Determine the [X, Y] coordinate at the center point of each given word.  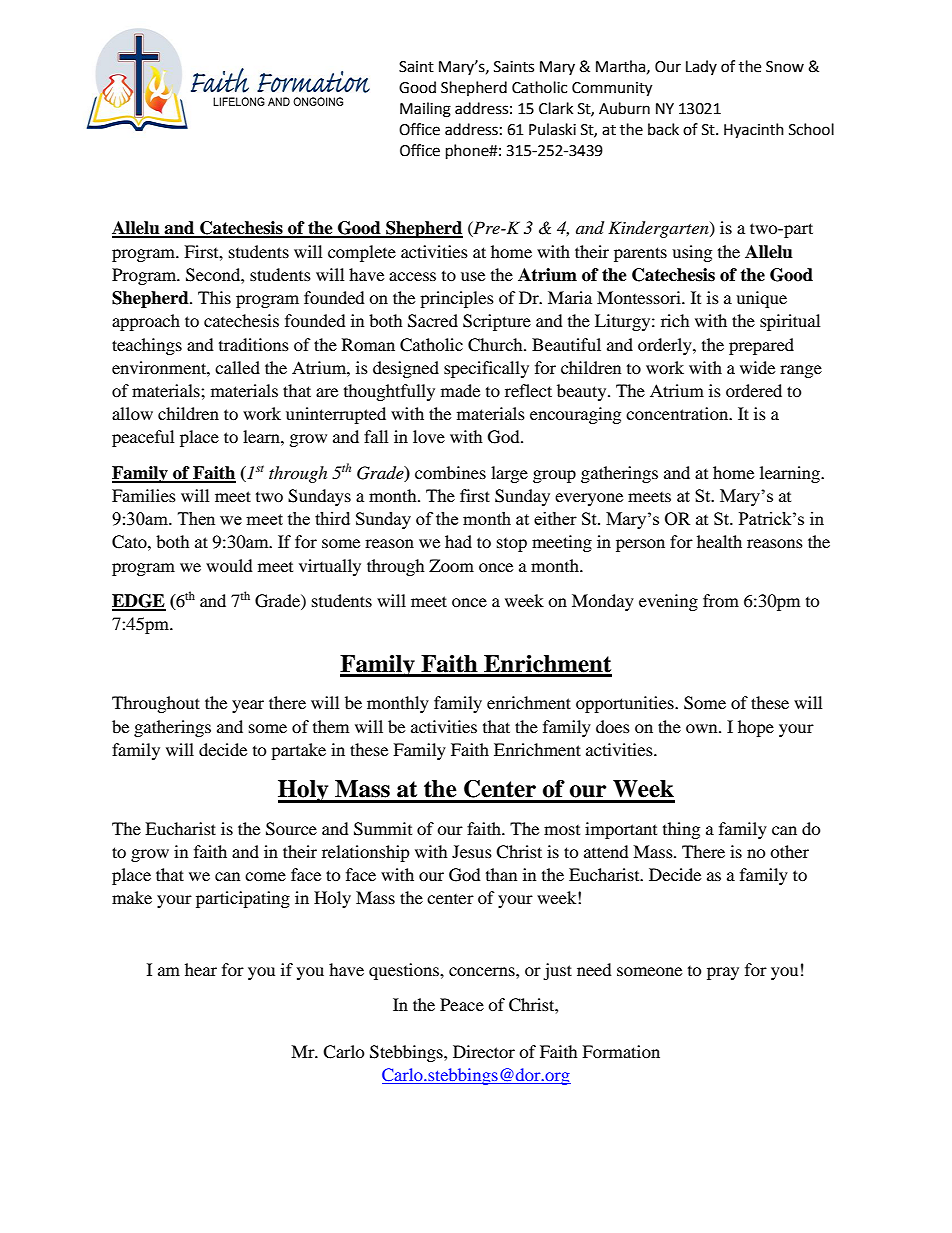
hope [756, 728]
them [331, 726]
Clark [556, 108]
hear [201, 969]
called [237, 367]
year [248, 706]
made [460, 390]
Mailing [425, 110]
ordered [754, 390]
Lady [701, 67]
